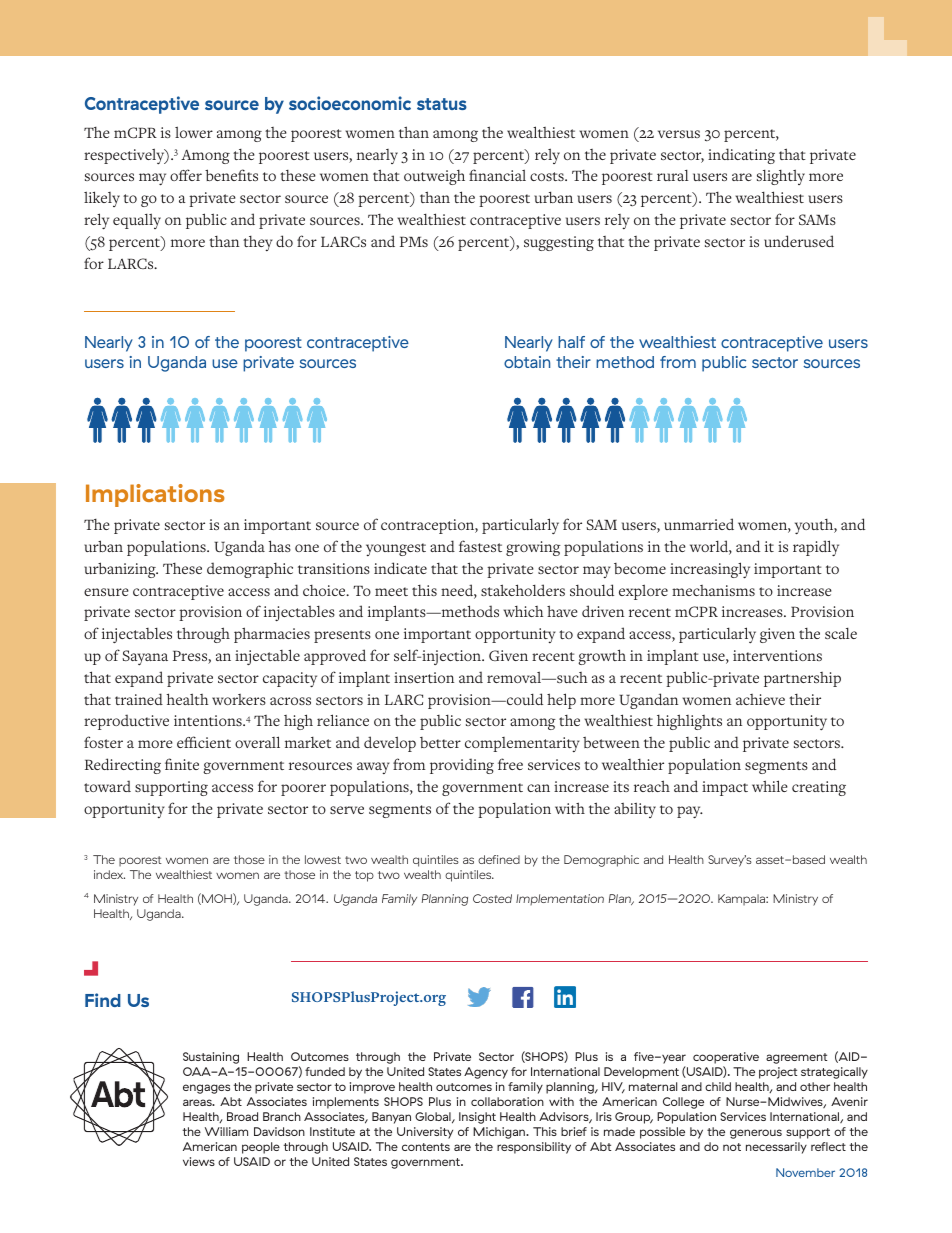  I want to click on views, so click(199, 1161).
